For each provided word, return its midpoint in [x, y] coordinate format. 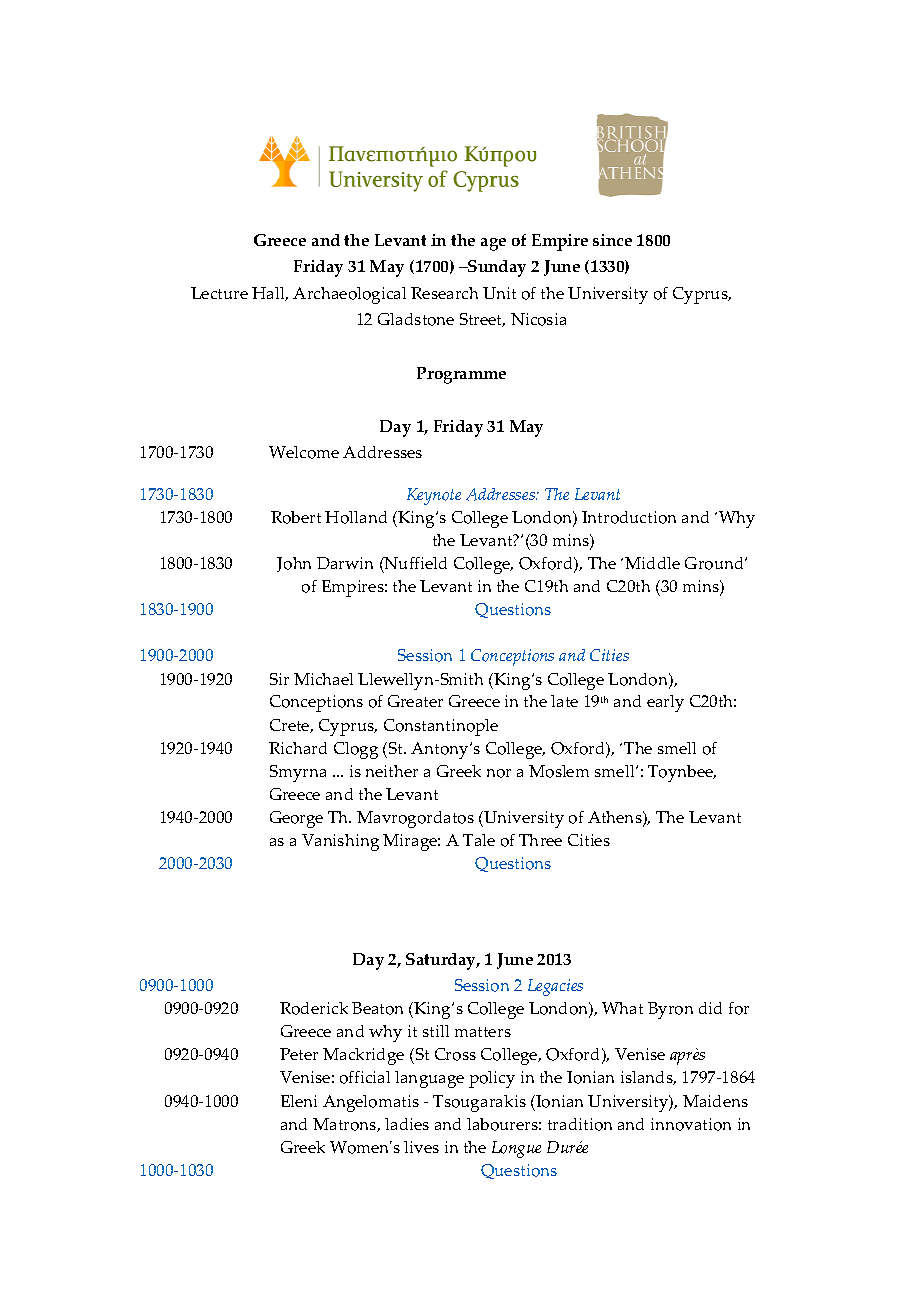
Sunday [496, 268]
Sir [279, 679]
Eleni [299, 1101]
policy [492, 1079]
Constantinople [441, 727]
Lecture [219, 293]
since [612, 240]
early [665, 703]
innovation [691, 1124]
